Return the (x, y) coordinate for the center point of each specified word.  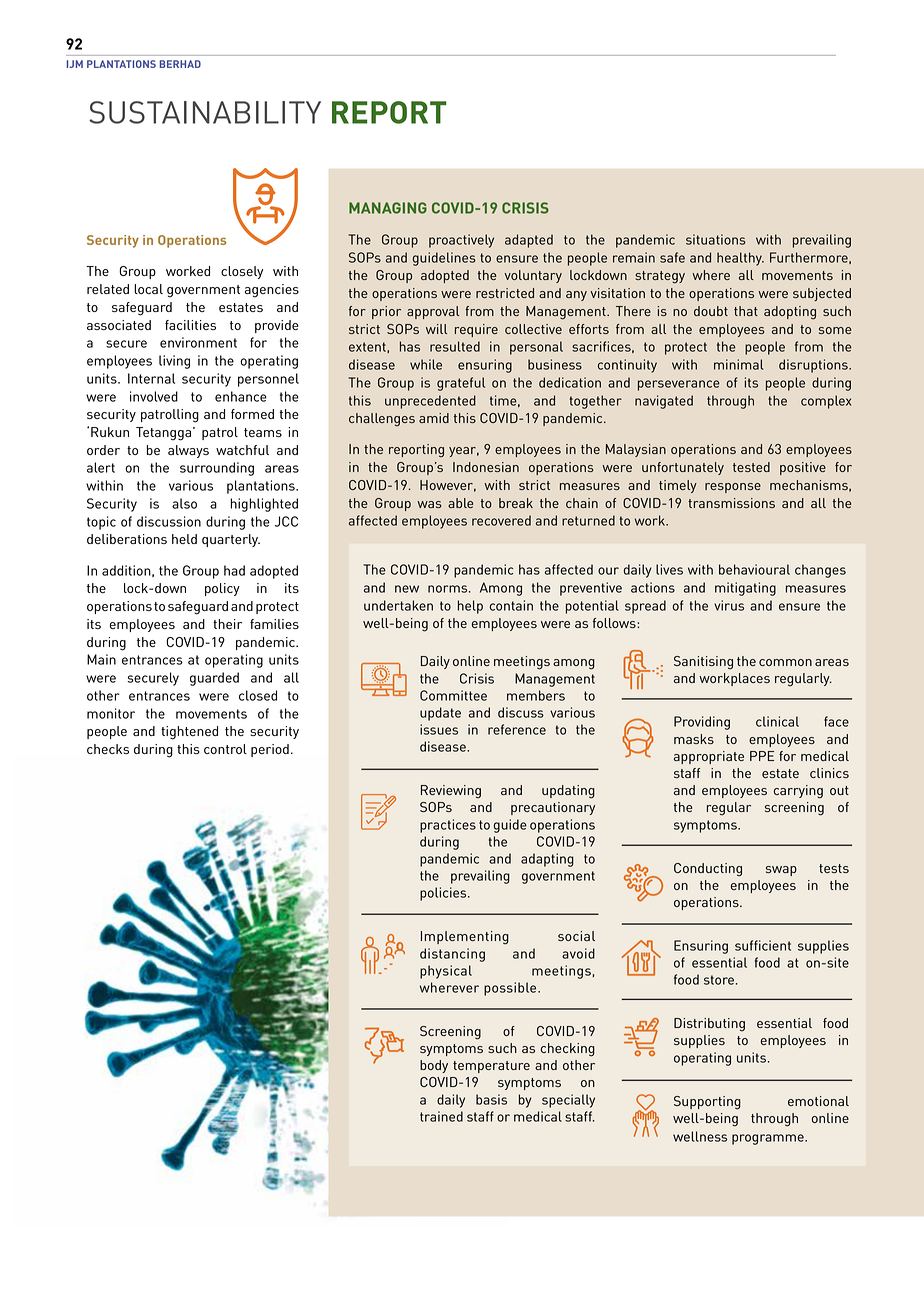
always (188, 451)
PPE (762, 756)
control (225, 749)
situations (716, 239)
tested (751, 467)
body (434, 1066)
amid (434, 418)
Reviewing (451, 792)
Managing (388, 208)
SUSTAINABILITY (205, 112)
